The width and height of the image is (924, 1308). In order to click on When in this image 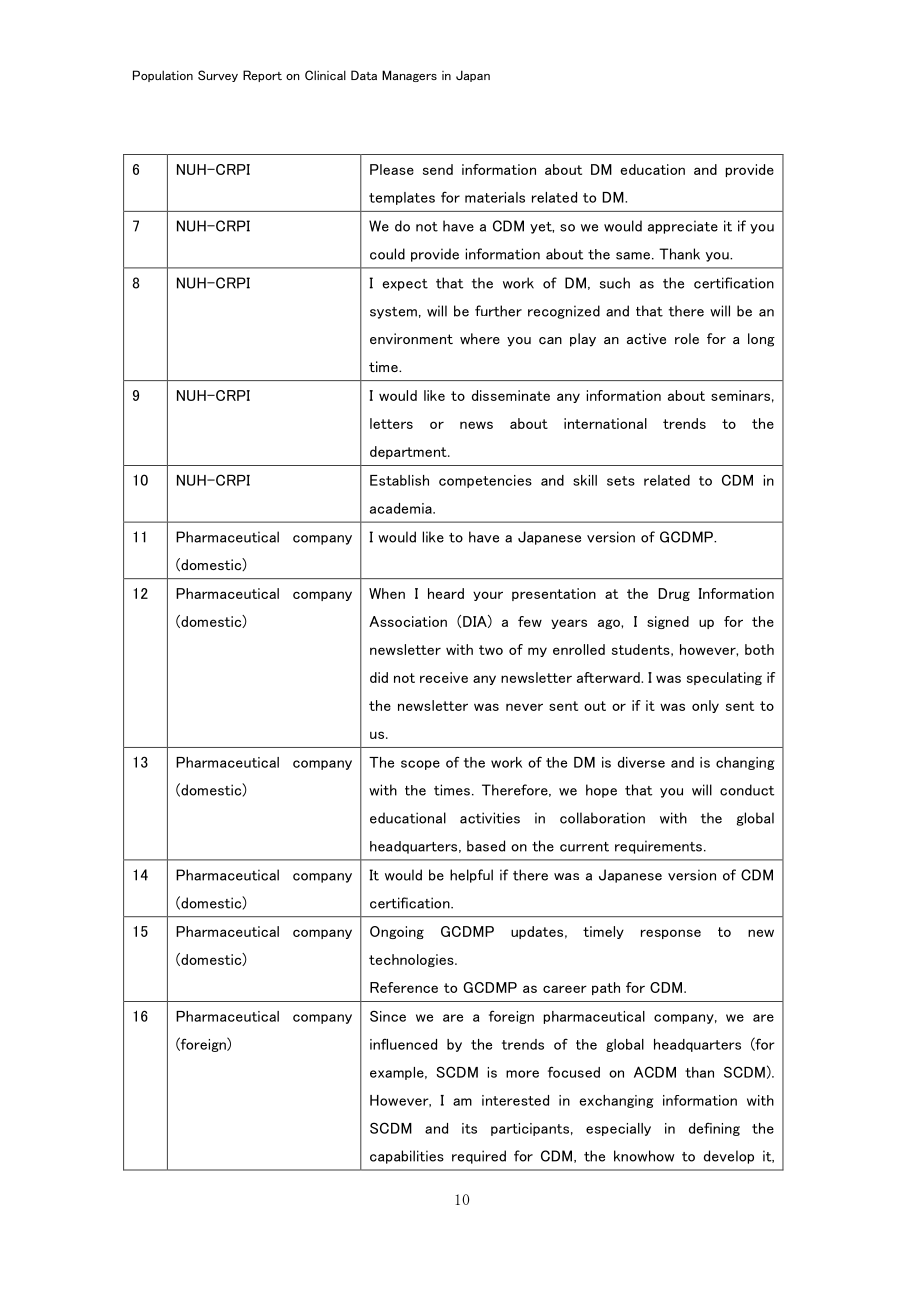, I will do `click(387, 593)`.
